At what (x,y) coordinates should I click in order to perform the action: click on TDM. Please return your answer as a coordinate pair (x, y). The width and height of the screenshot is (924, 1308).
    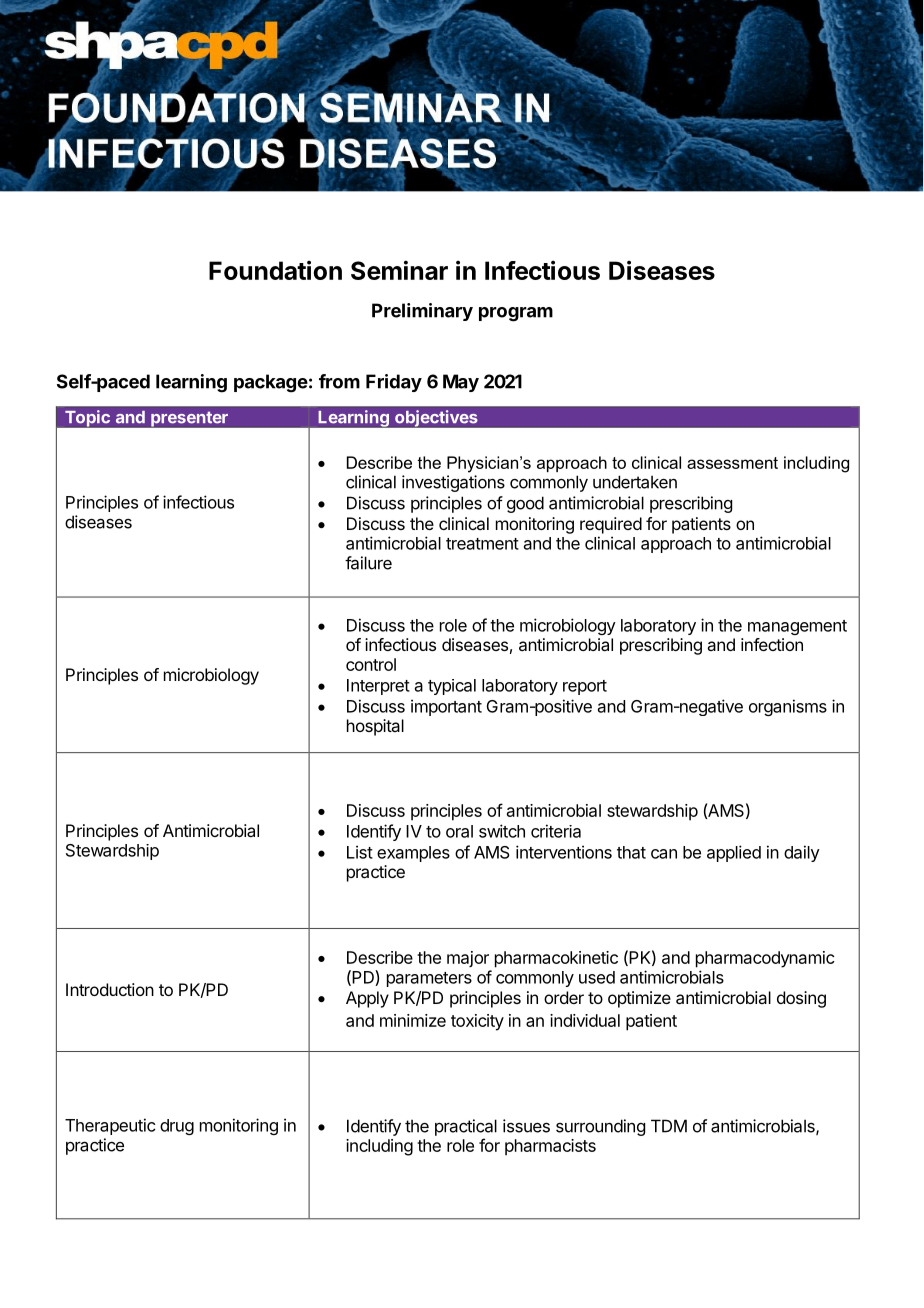
    Looking at the image, I should click on (669, 1126).
